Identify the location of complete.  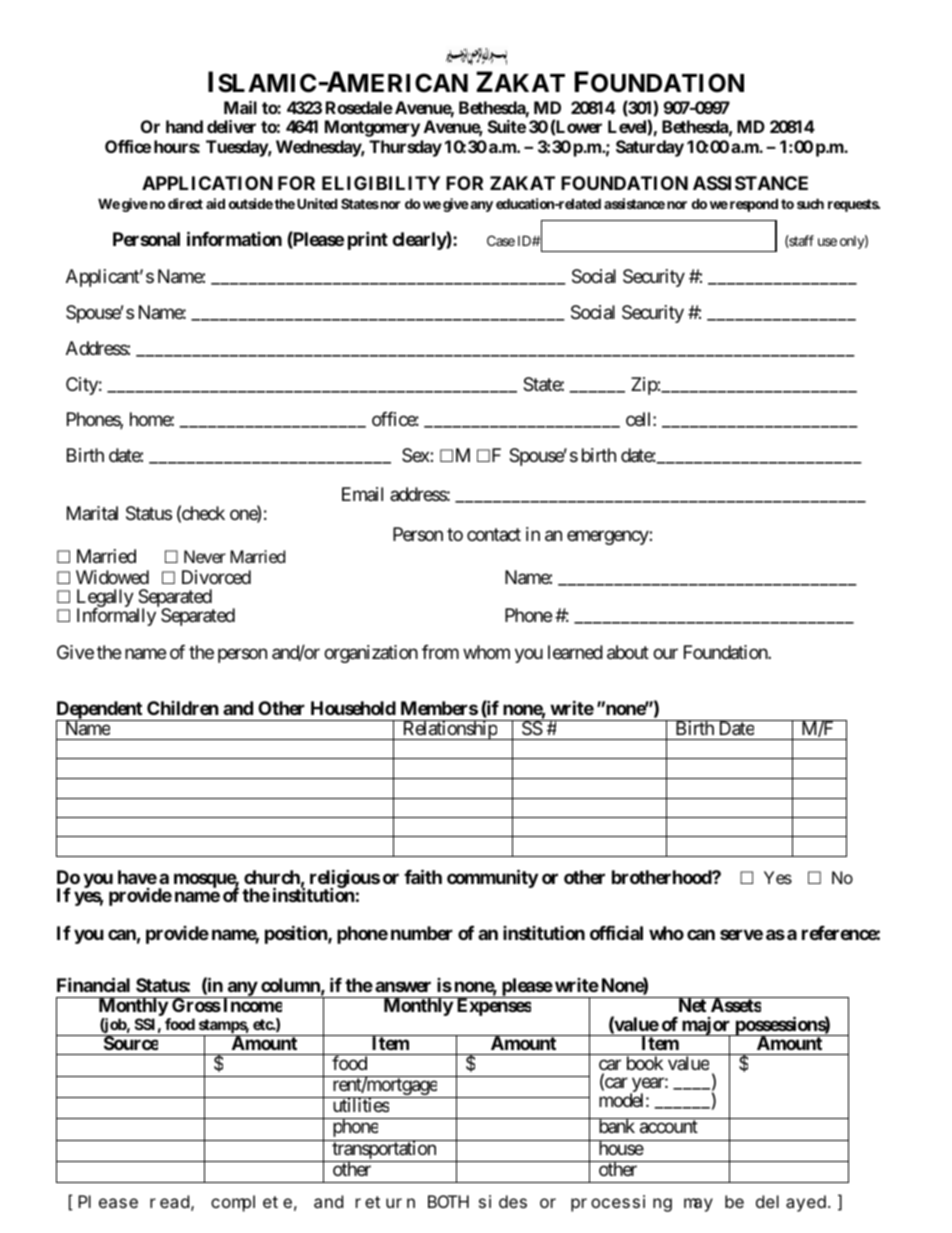
(251, 1203).
